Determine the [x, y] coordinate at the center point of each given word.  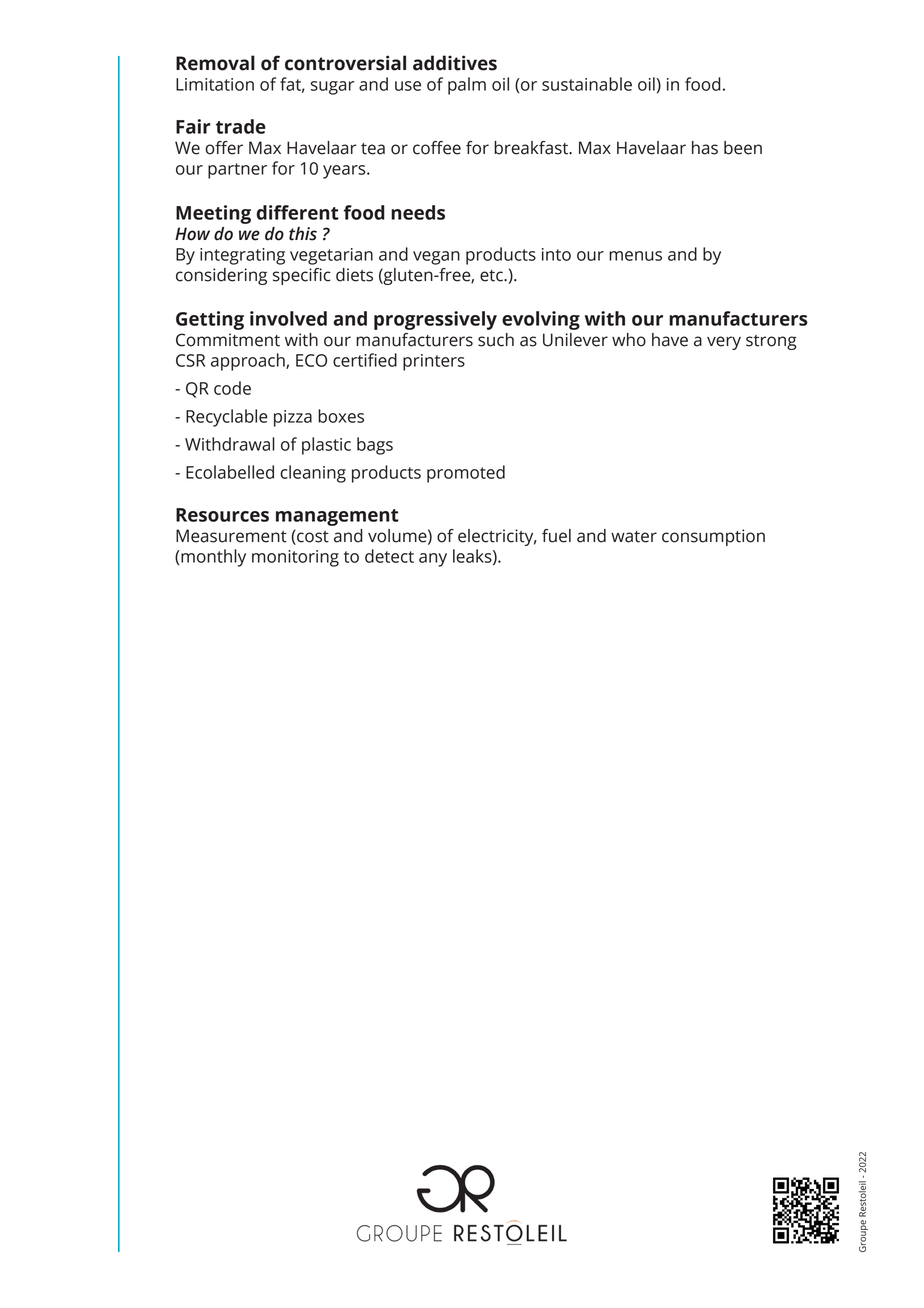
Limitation [215, 84]
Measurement [231, 536]
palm [467, 86]
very [724, 343]
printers [434, 362]
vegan [436, 258]
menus [635, 256]
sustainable [587, 84]
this [303, 234]
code [232, 388]
